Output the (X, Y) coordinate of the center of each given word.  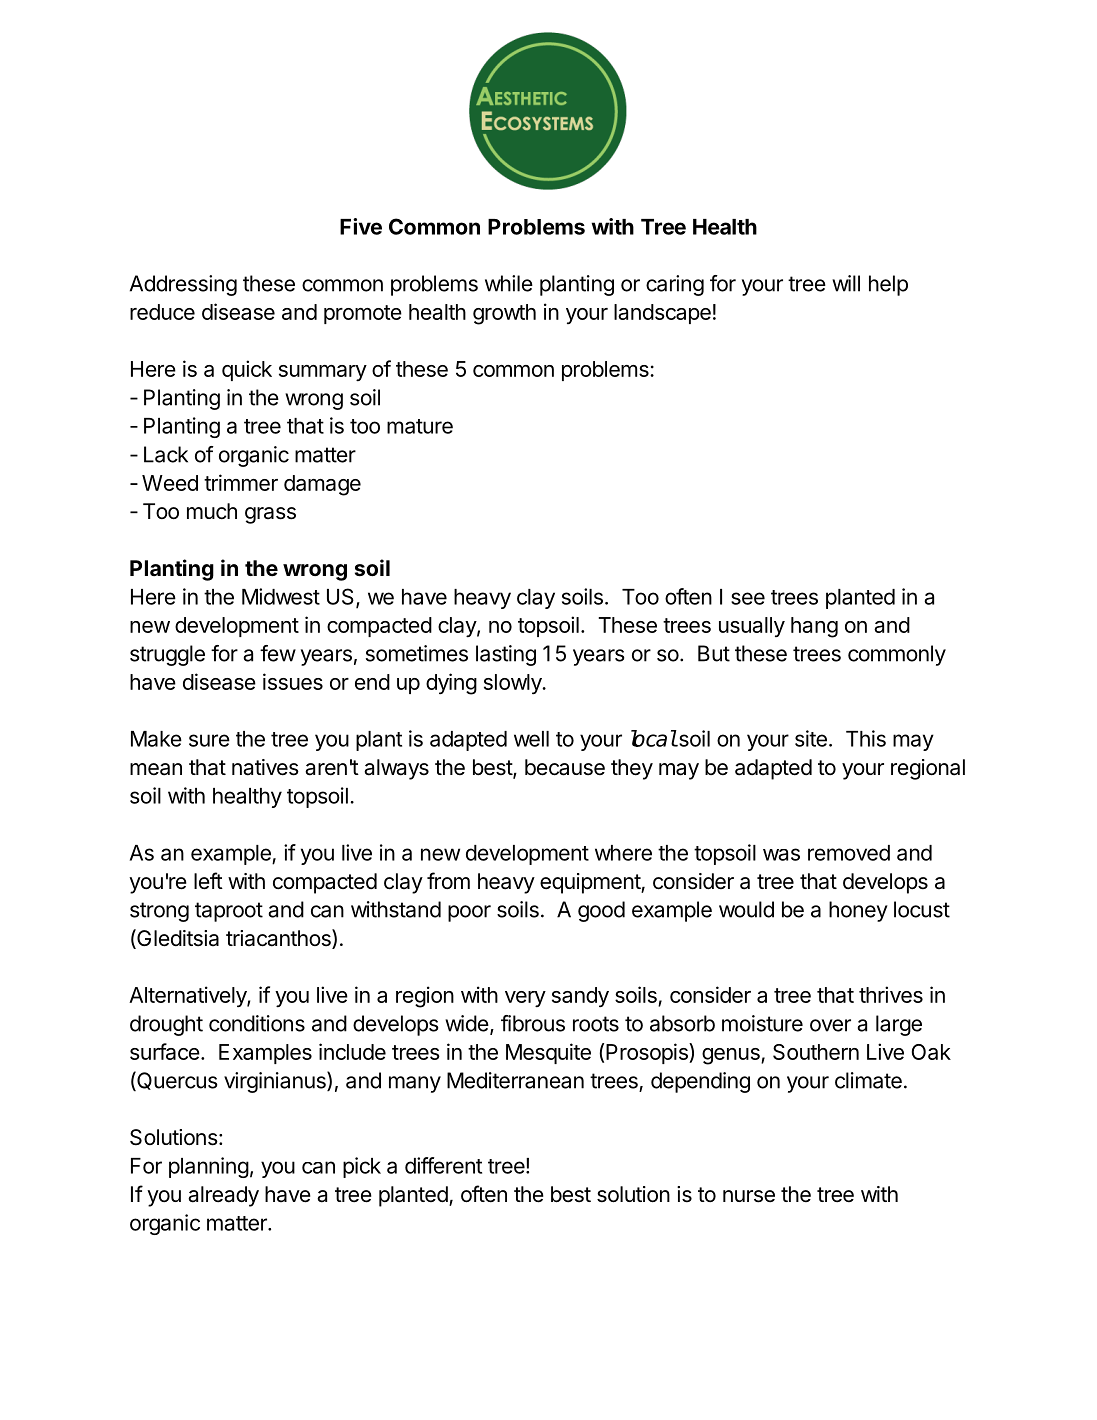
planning (209, 1167)
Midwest (281, 596)
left (208, 881)
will (846, 283)
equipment (591, 883)
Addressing (183, 285)
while (509, 283)
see (748, 598)
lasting (506, 655)
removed (849, 853)
